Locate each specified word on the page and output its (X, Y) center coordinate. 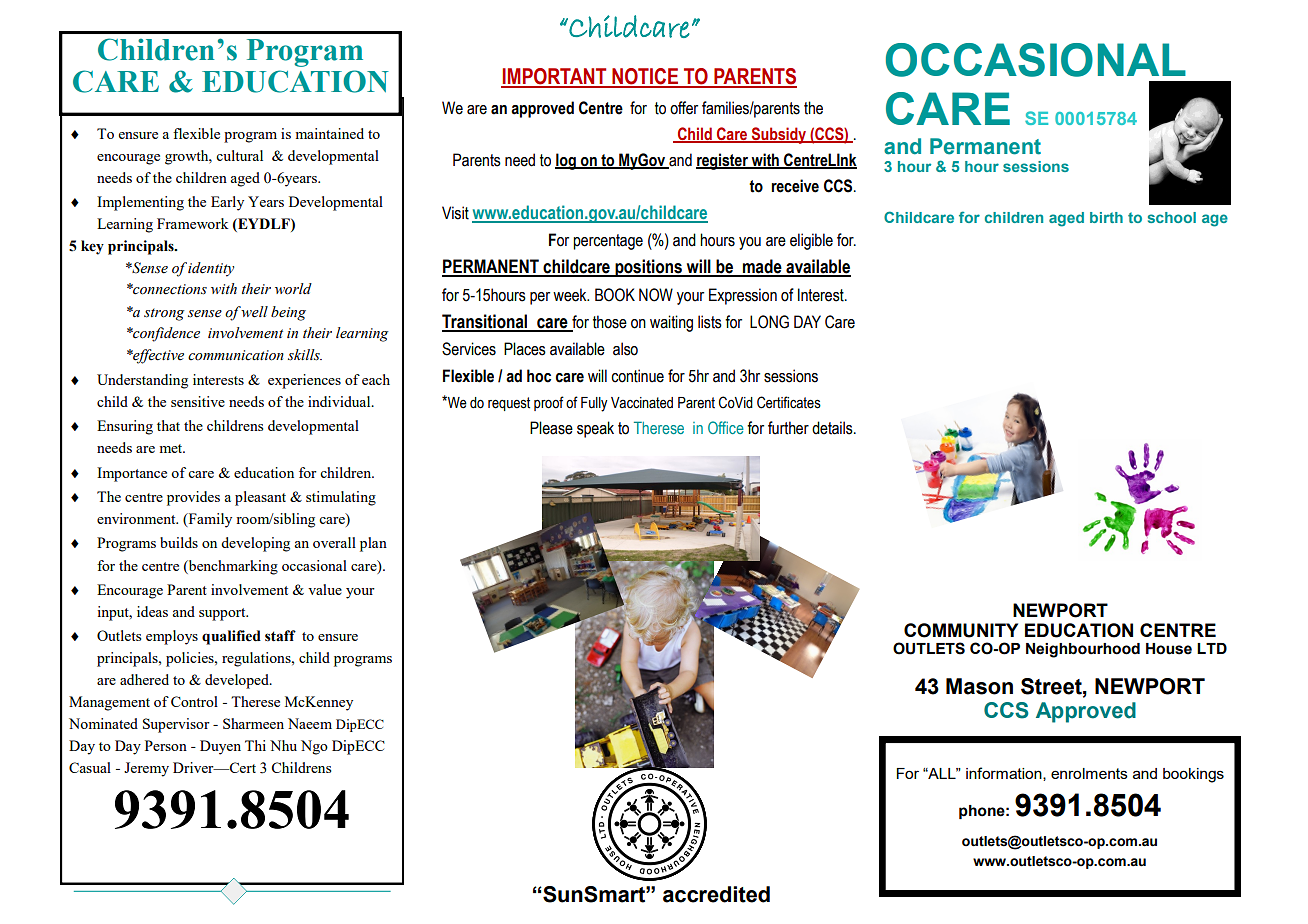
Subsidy (779, 135)
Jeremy (146, 769)
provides (193, 498)
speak (595, 429)
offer (684, 108)
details (833, 428)
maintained (330, 133)
